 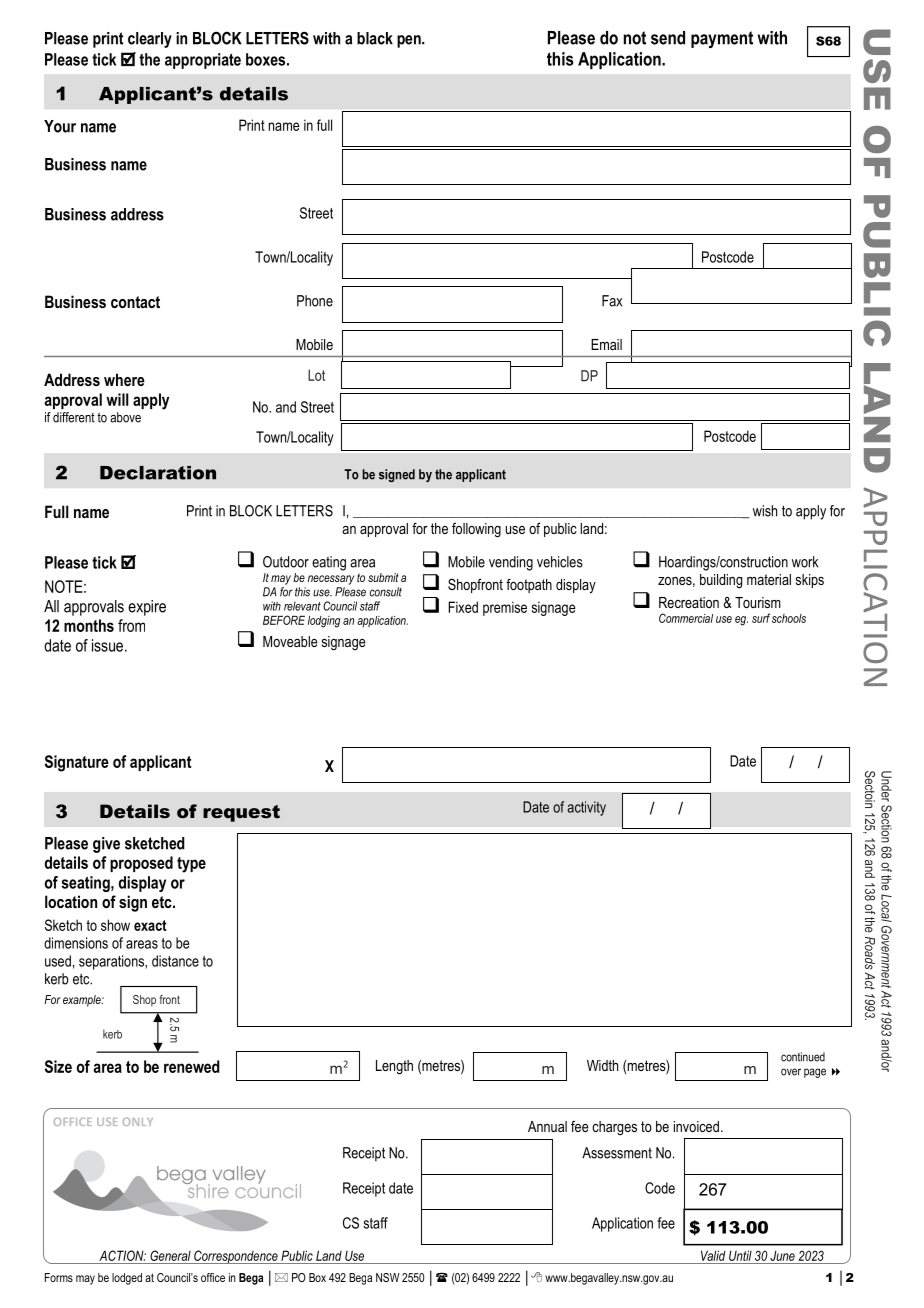 What do you see at coordinates (713, 1255) in the screenshot?
I see `Valid` at bounding box center [713, 1255].
